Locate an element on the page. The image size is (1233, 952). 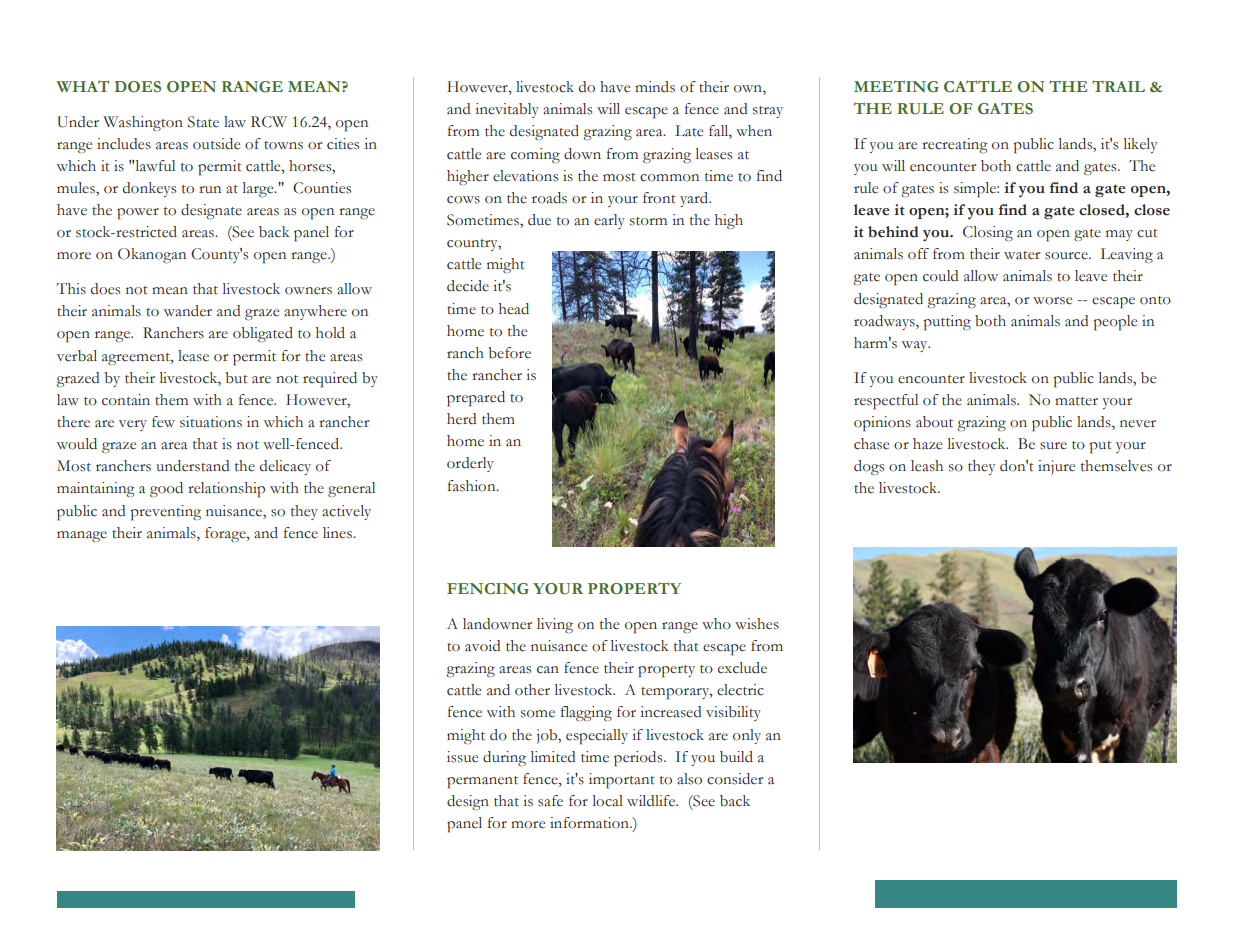
State is located at coordinates (203, 122).
